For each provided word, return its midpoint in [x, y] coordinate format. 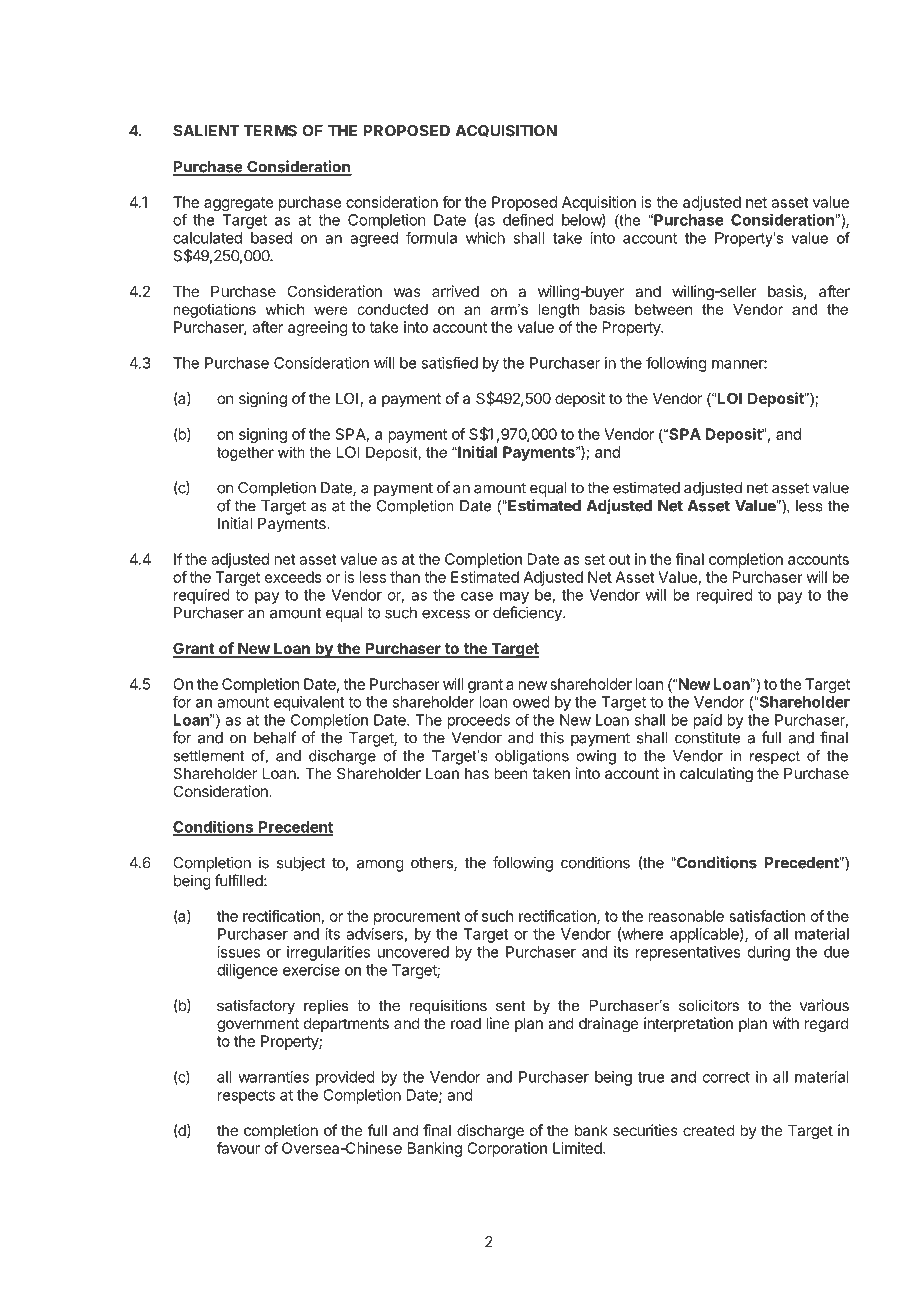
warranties [273, 1077]
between [663, 309]
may [514, 598]
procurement [417, 918]
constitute [707, 737]
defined [528, 219]
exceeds [293, 577]
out [620, 559]
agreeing [318, 328]
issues [239, 952]
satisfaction [767, 916]
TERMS [270, 131]
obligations [532, 757]
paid [707, 721]
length [558, 310]
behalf [275, 737]
